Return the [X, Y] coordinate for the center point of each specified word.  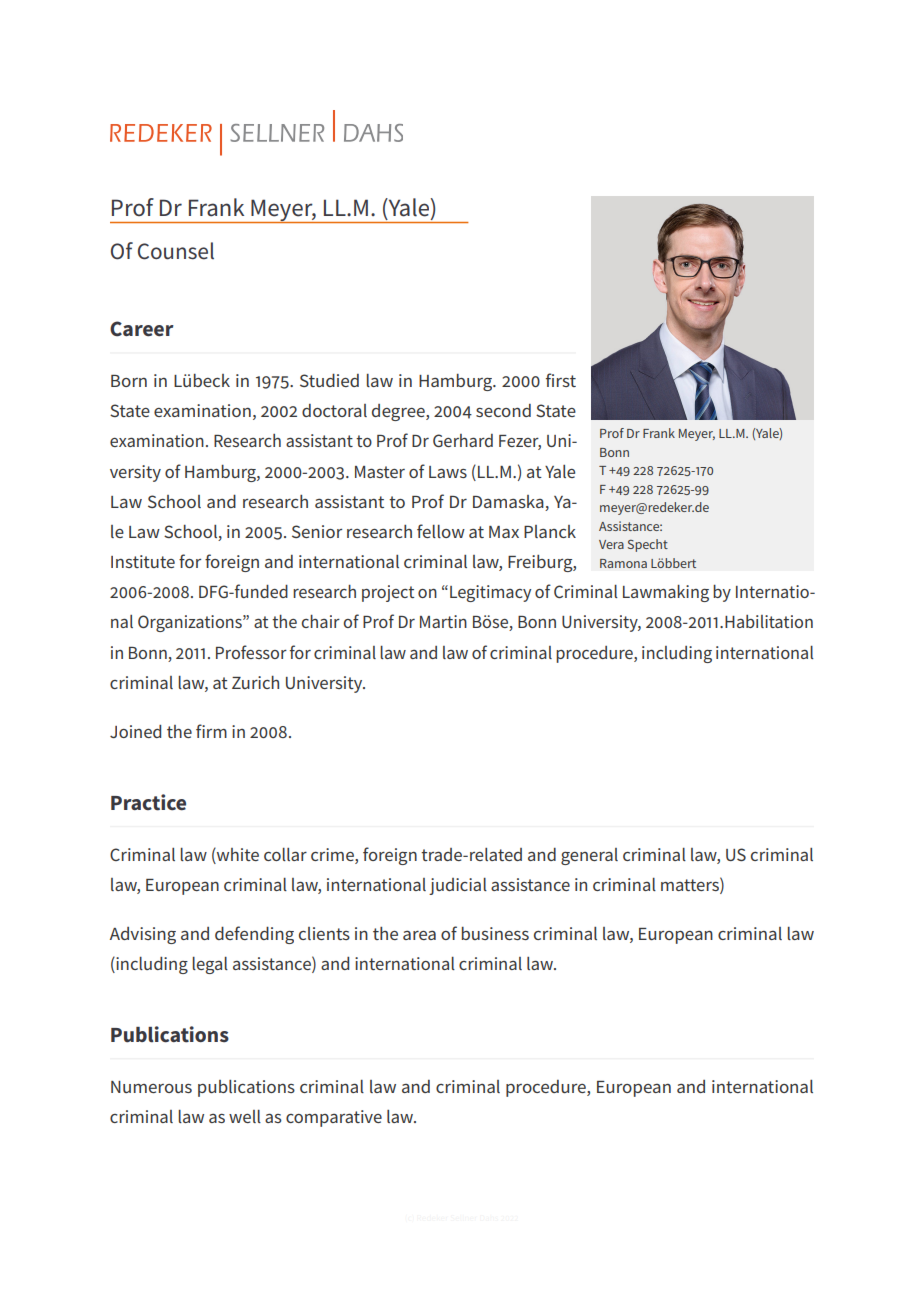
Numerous [151, 1087]
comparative [334, 1118]
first [561, 380]
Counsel [176, 251]
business [495, 933]
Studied [329, 380]
